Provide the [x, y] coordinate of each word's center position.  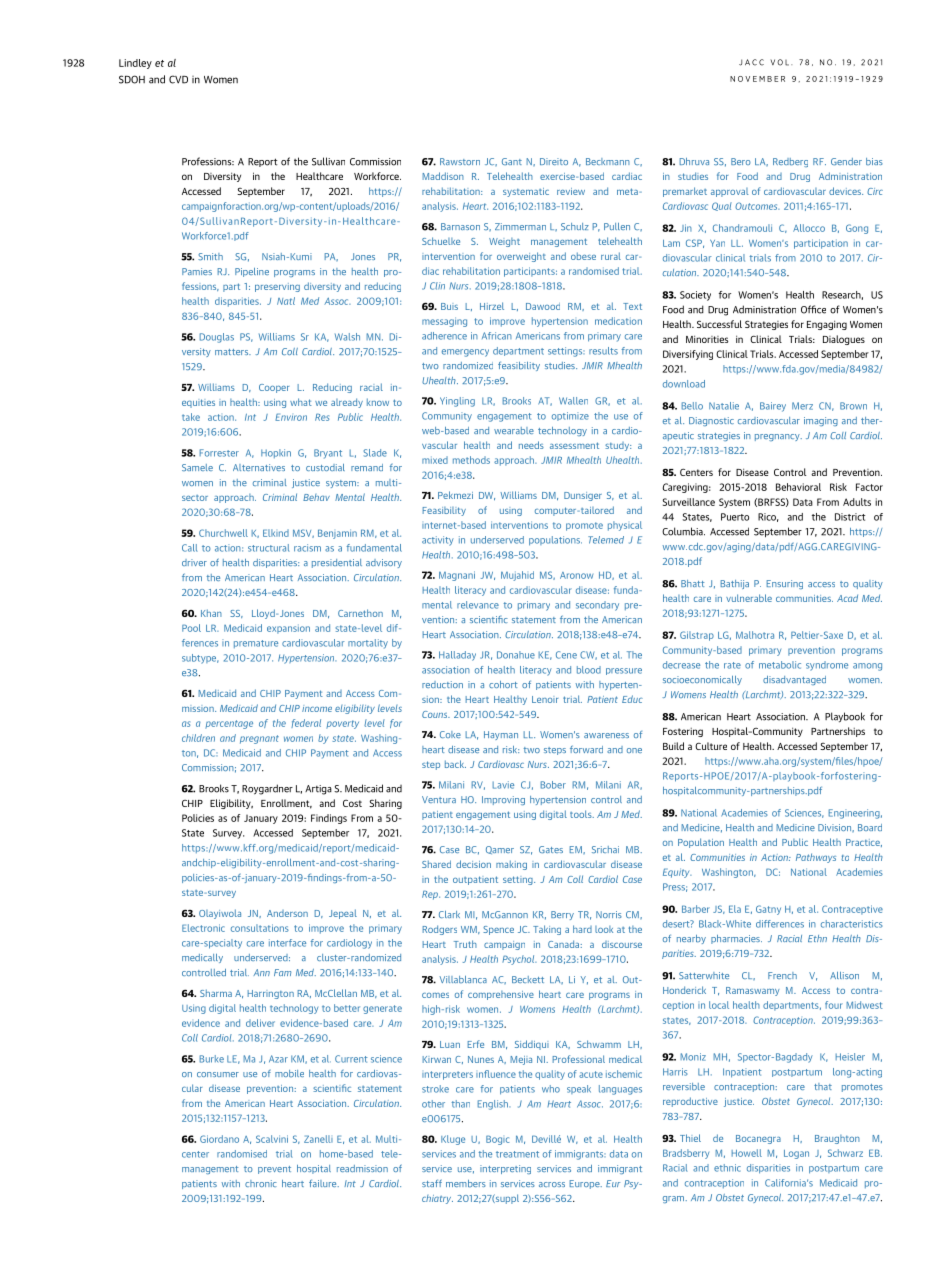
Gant [512, 161]
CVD [178, 79]
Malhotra [755, 635]
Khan [211, 613]
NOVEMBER [757, 79]
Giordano [219, 1139]
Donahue [516, 655]
